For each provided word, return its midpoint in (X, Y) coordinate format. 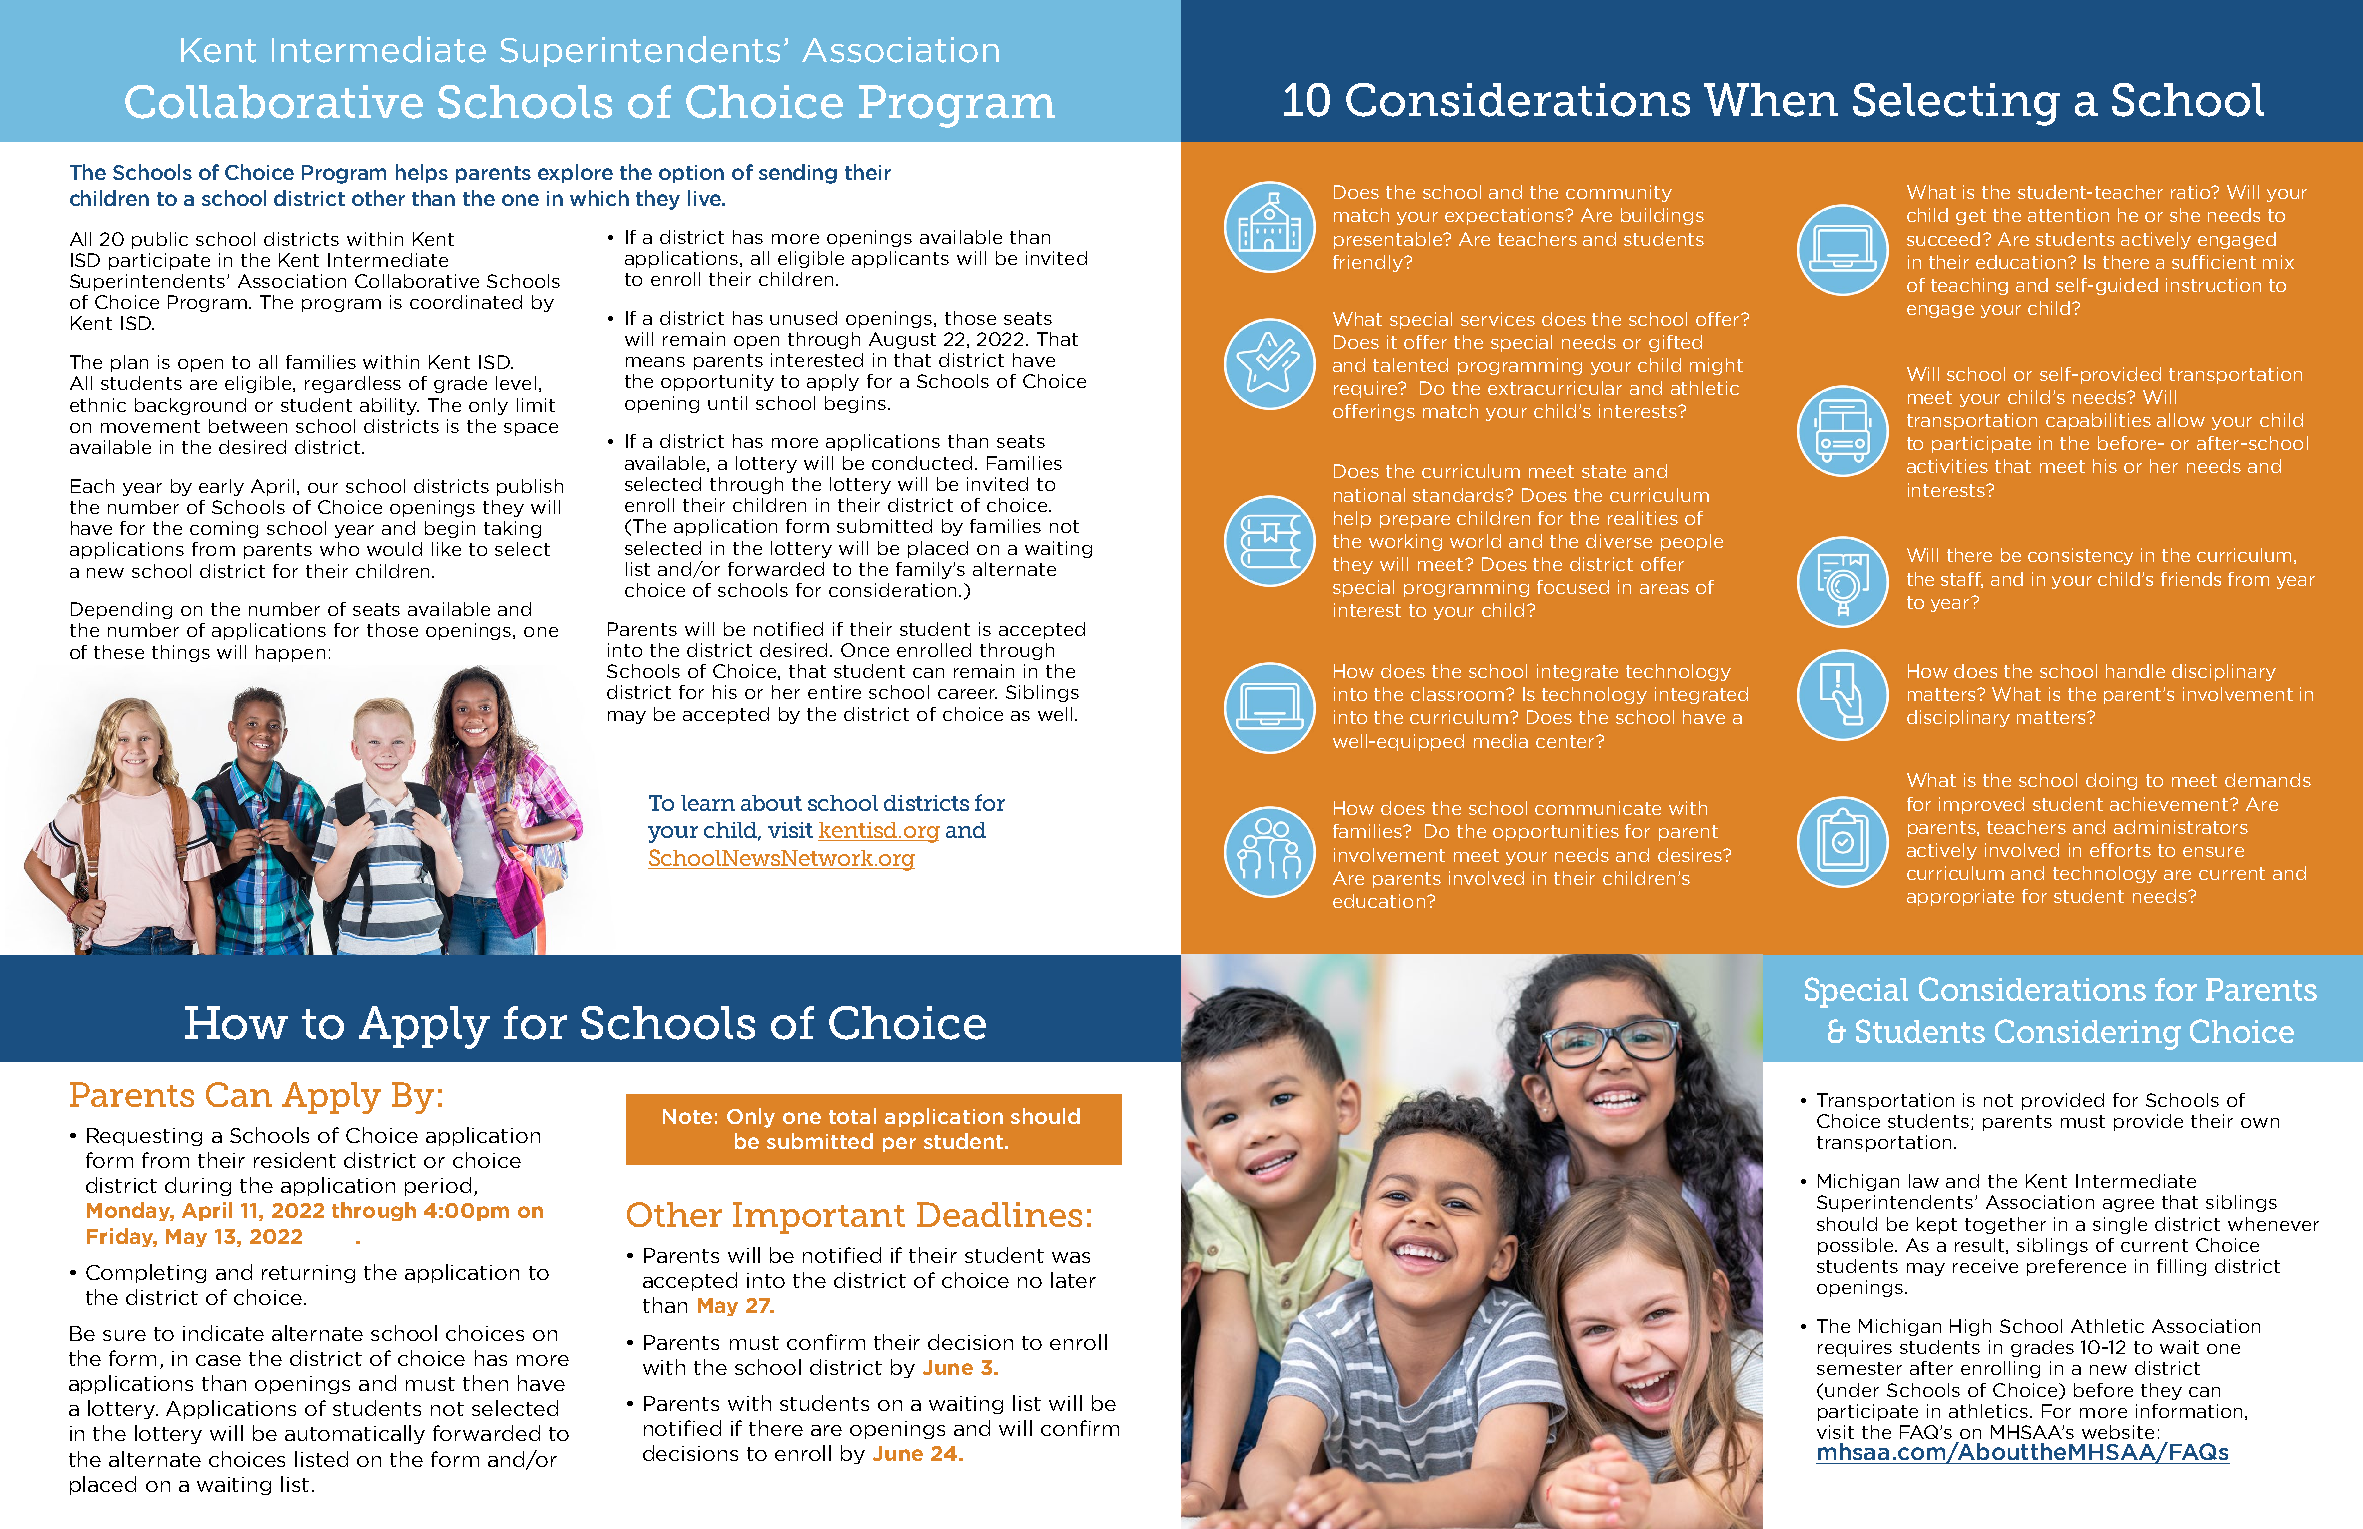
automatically (355, 1434)
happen (290, 653)
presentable (1389, 240)
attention (2068, 215)
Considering (2088, 1034)
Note (687, 1116)
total (852, 1116)
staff (1962, 580)
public (160, 240)
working (1405, 542)
